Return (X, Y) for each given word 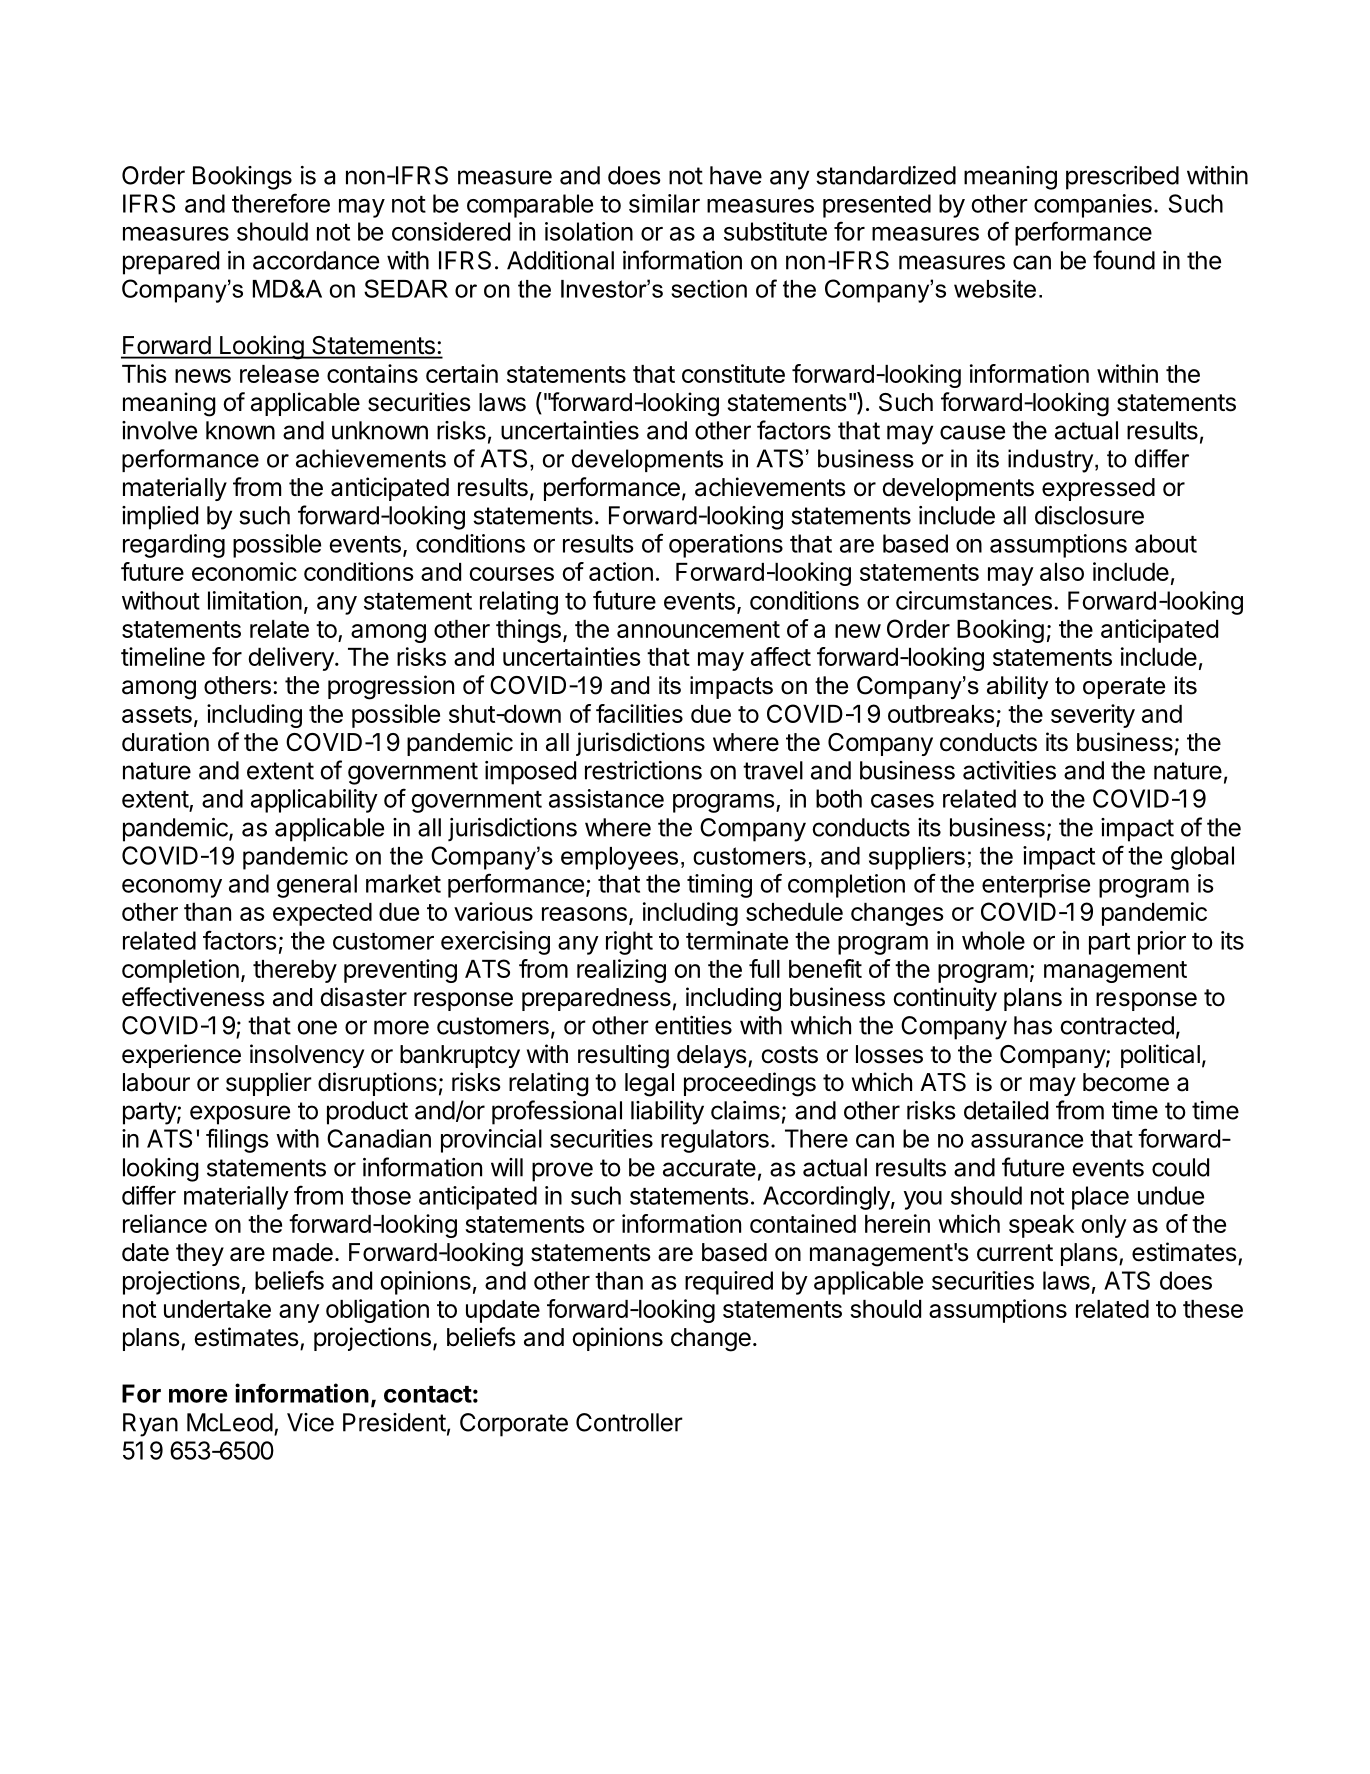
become (1126, 1082)
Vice (310, 1422)
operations (726, 546)
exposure (240, 1115)
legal (649, 1085)
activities (1009, 770)
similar (664, 203)
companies (1093, 206)
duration (165, 742)
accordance (316, 260)
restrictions (643, 770)
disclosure (1089, 515)
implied (160, 518)
